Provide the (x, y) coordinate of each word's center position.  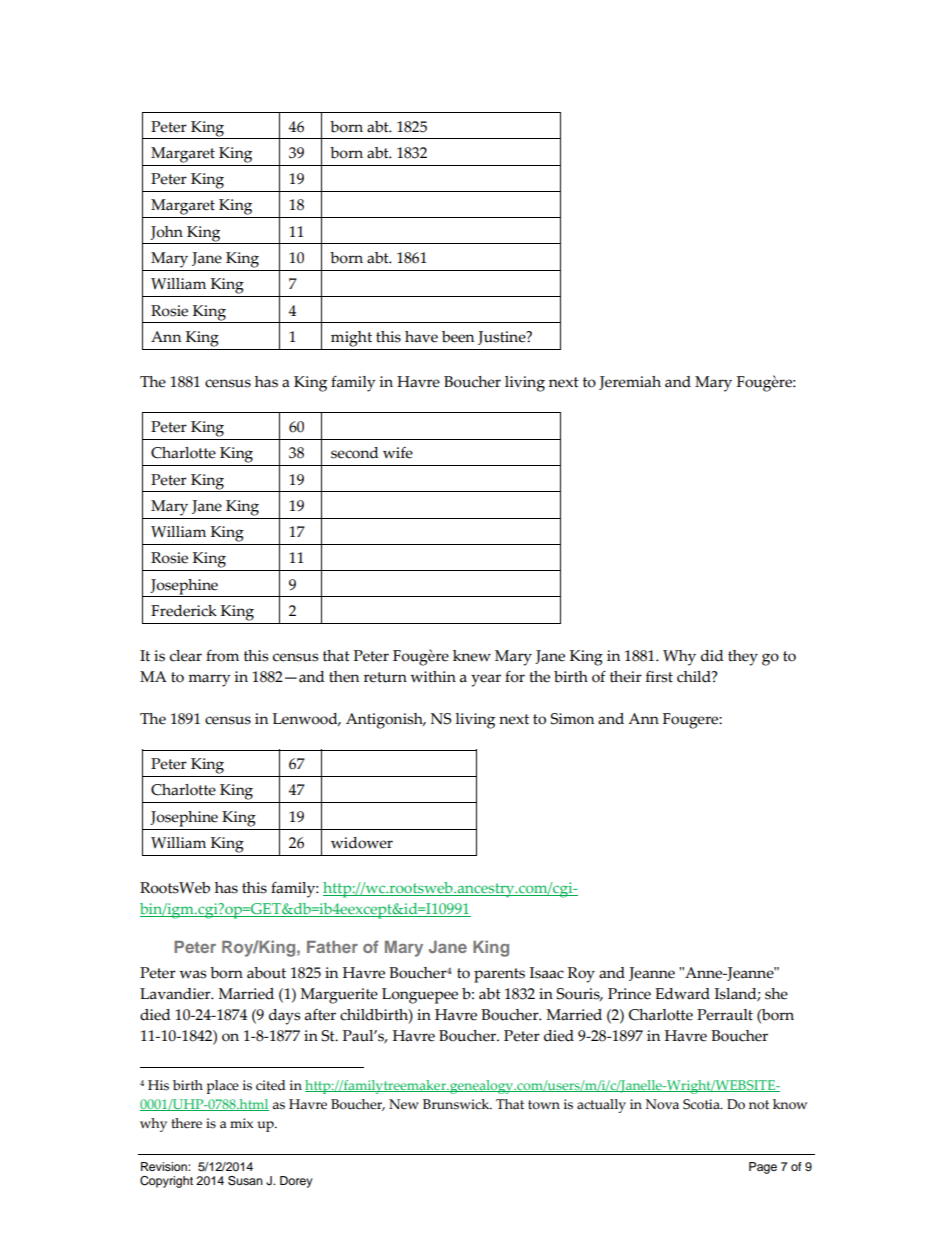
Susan (245, 1181)
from (222, 656)
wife (398, 453)
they (743, 658)
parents (499, 975)
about (266, 973)
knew (472, 656)
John (166, 233)
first (659, 677)
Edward (682, 994)
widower (362, 843)
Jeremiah (630, 383)
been (458, 337)
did (712, 656)
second (355, 453)
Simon (572, 719)
